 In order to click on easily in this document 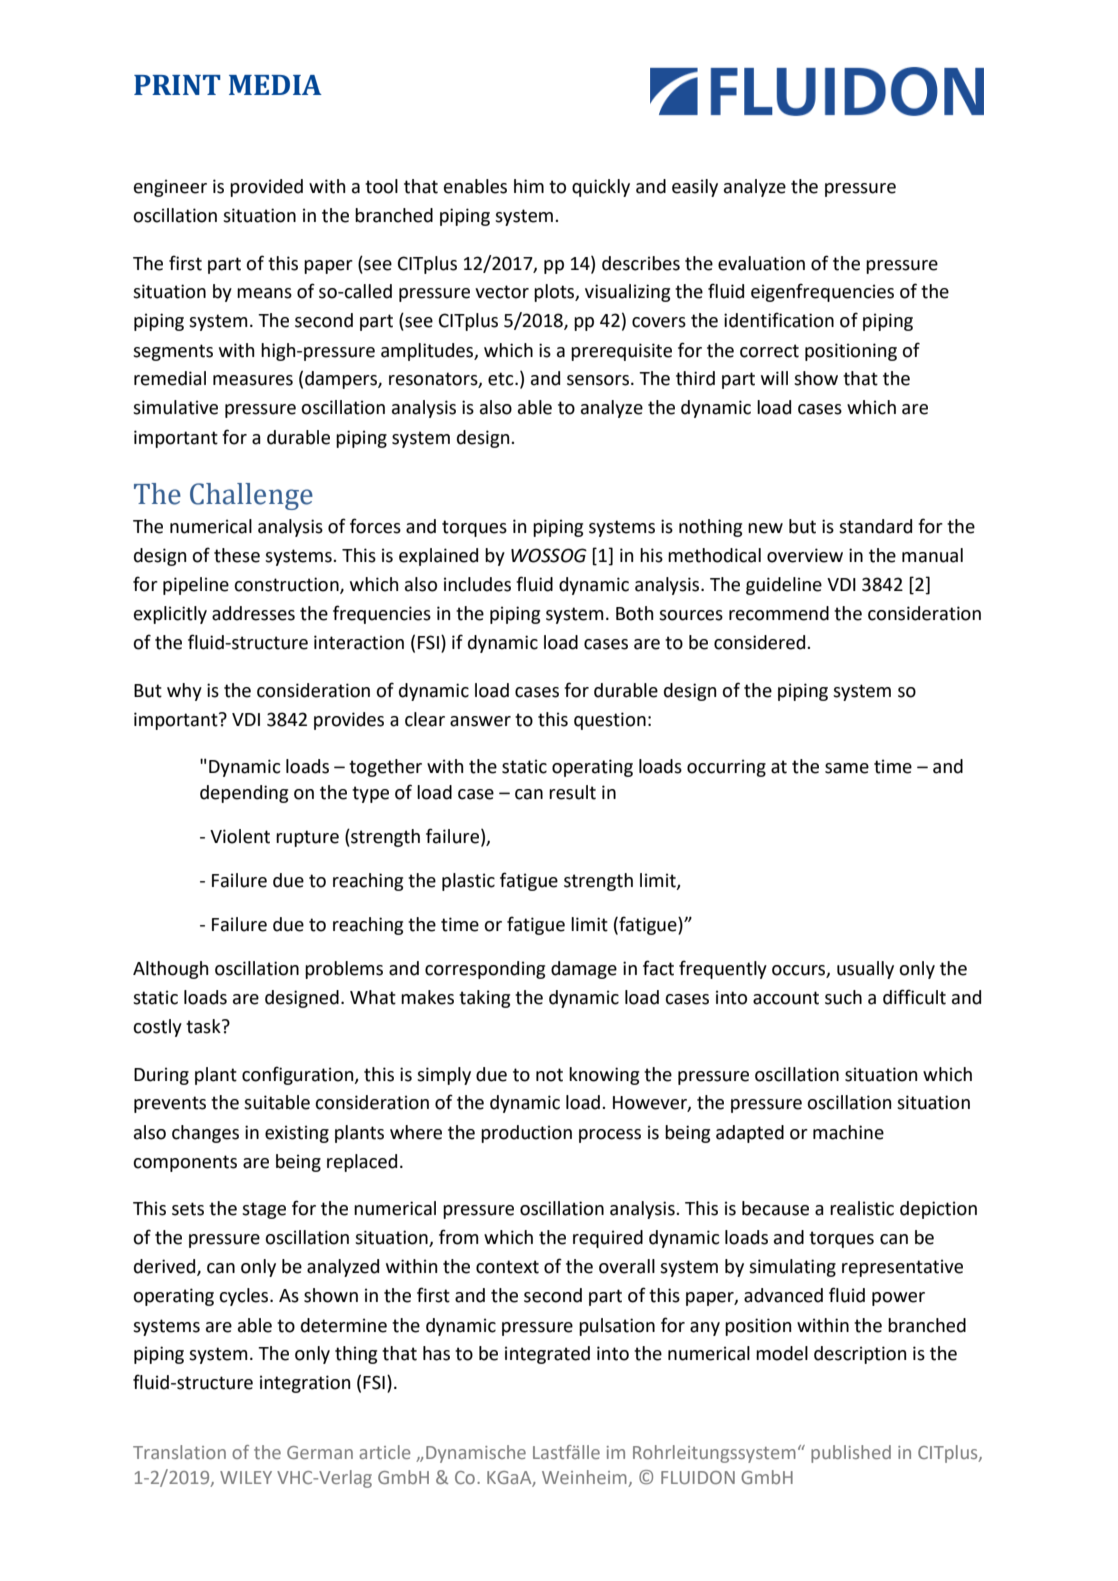, I will do `click(695, 188)`.
